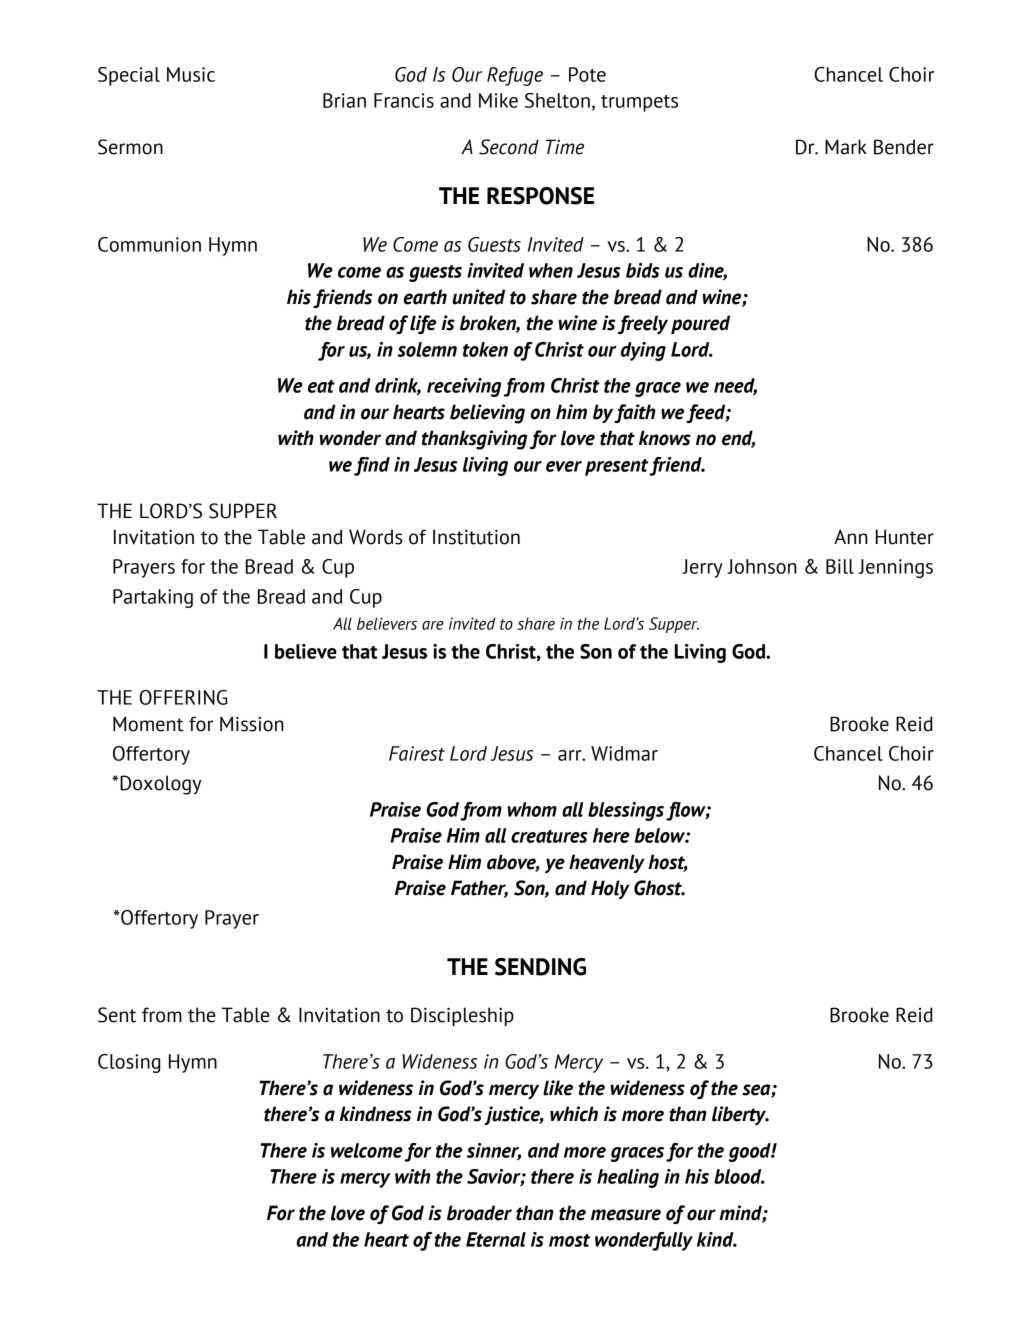 Image resolution: width=1034 pixels, height=1338 pixels. I want to click on believing, so click(487, 414).
